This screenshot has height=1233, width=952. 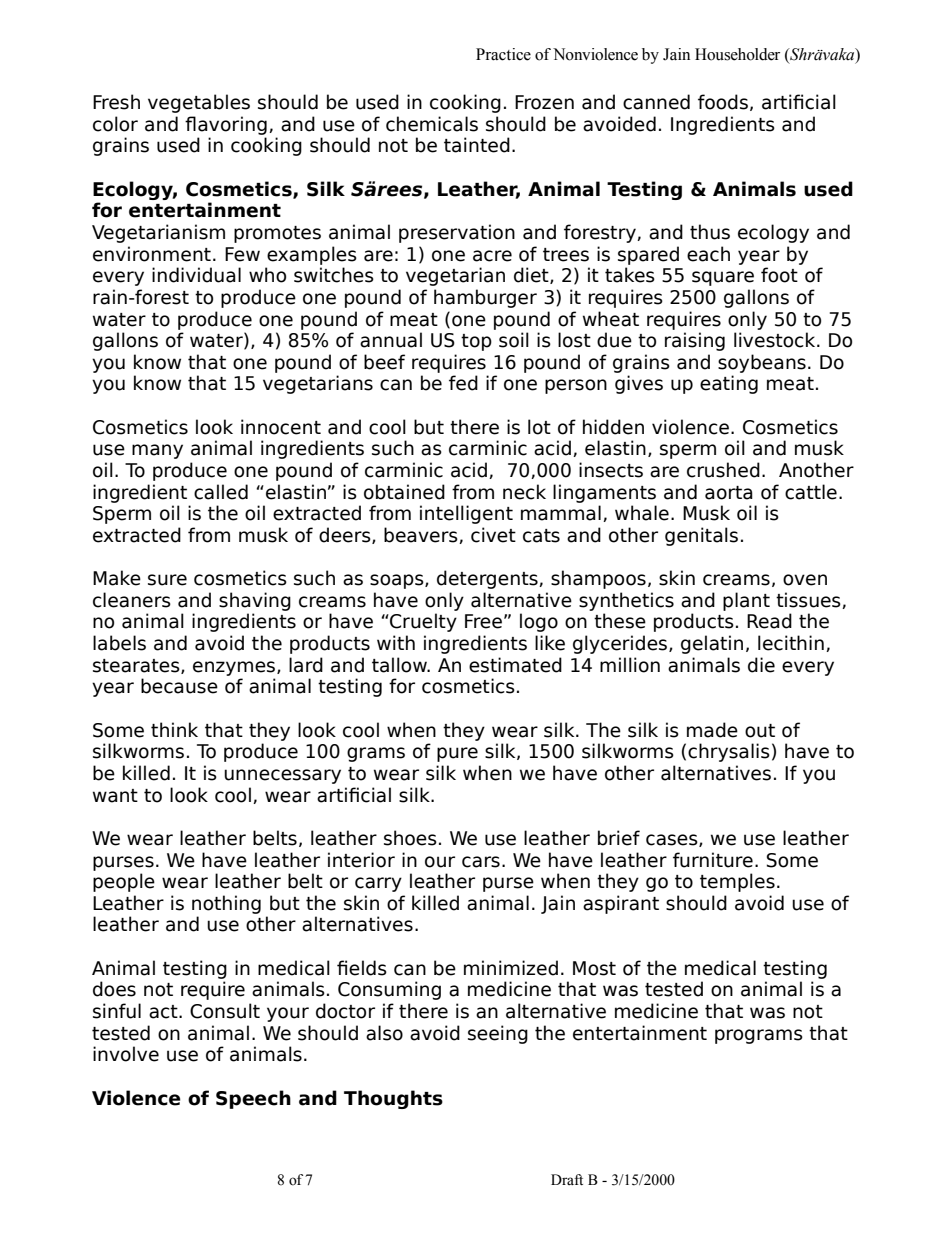 I want to click on sure, so click(x=167, y=580).
